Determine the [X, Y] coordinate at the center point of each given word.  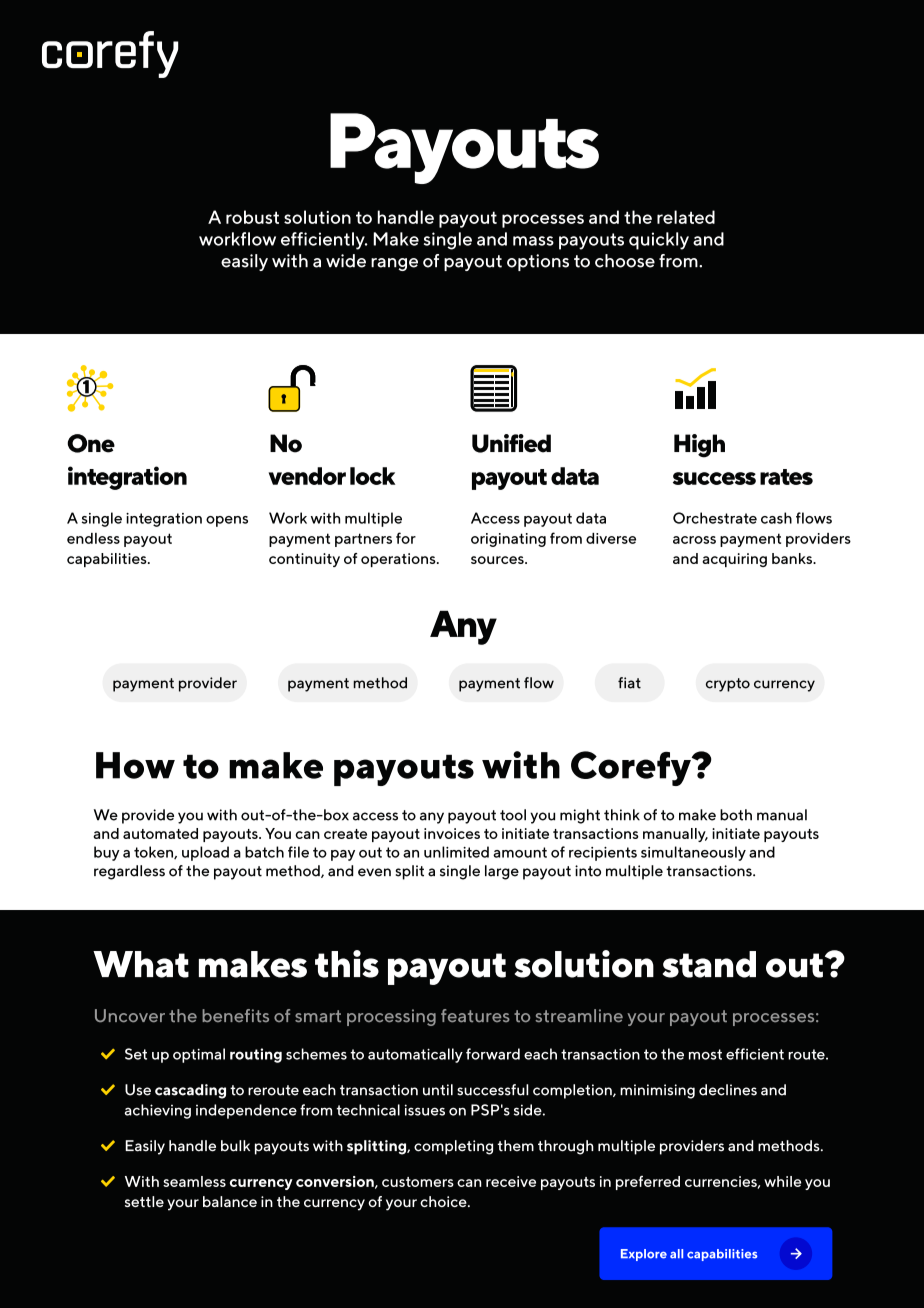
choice [444, 1201]
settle [144, 1201]
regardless [129, 872]
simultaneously [693, 853]
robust [252, 217]
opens [227, 521]
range [394, 264]
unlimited [456, 852]
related [686, 217]
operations [399, 560]
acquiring [734, 560]
